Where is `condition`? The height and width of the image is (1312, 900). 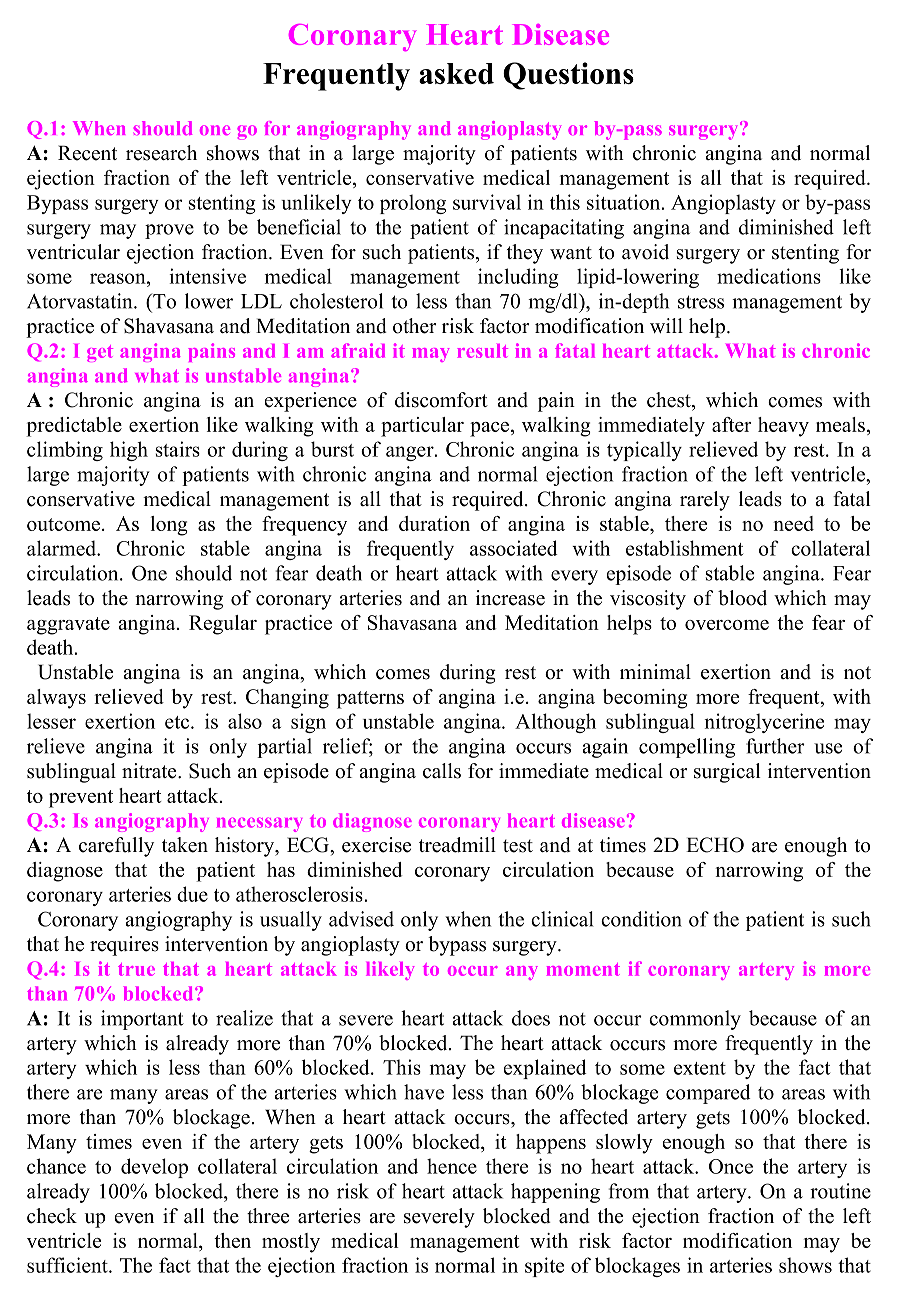
condition is located at coordinates (641, 919).
